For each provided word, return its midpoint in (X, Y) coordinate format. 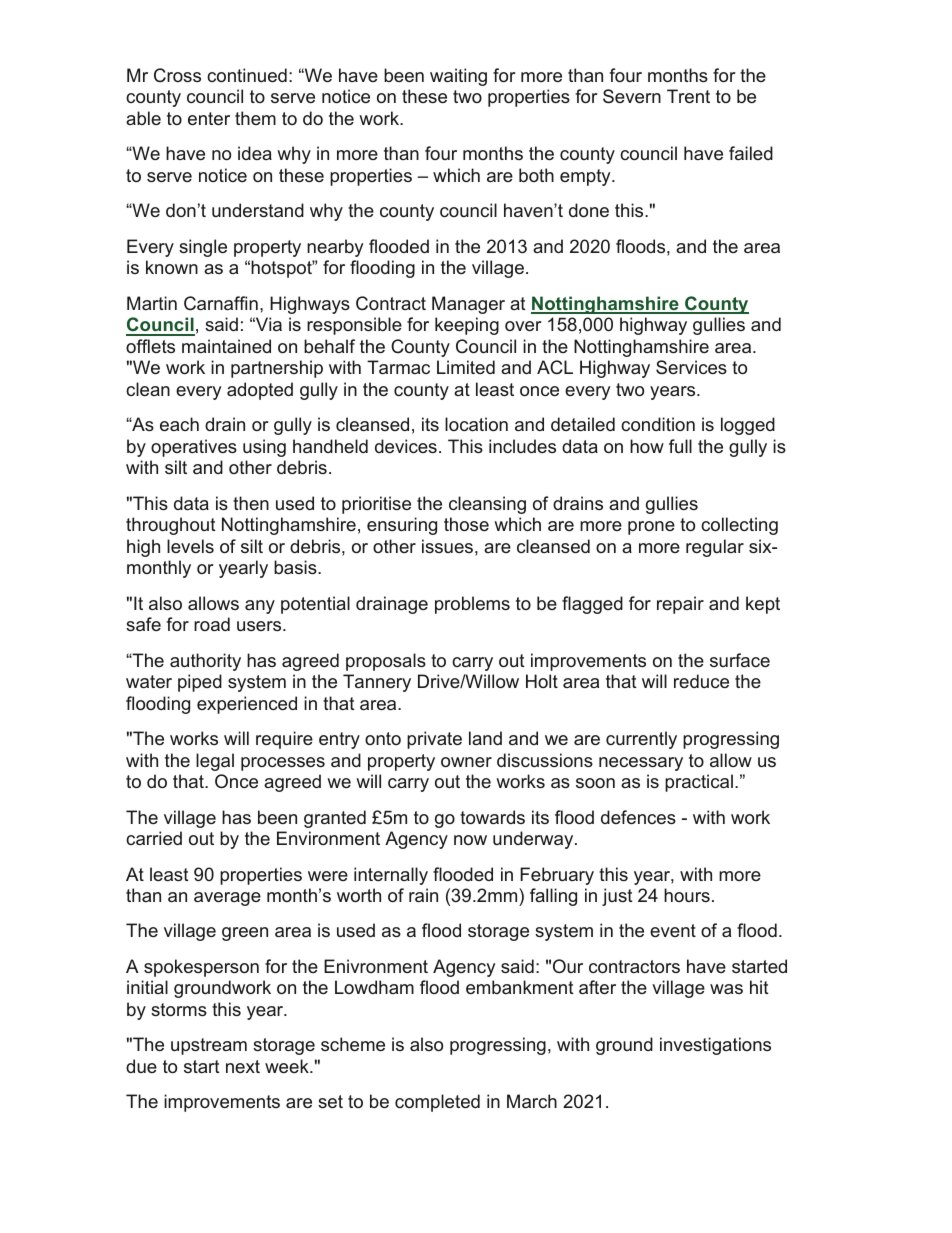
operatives (194, 448)
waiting (458, 77)
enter (209, 118)
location (476, 424)
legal (215, 762)
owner (466, 762)
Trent (688, 96)
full (680, 446)
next (243, 1066)
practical (699, 783)
